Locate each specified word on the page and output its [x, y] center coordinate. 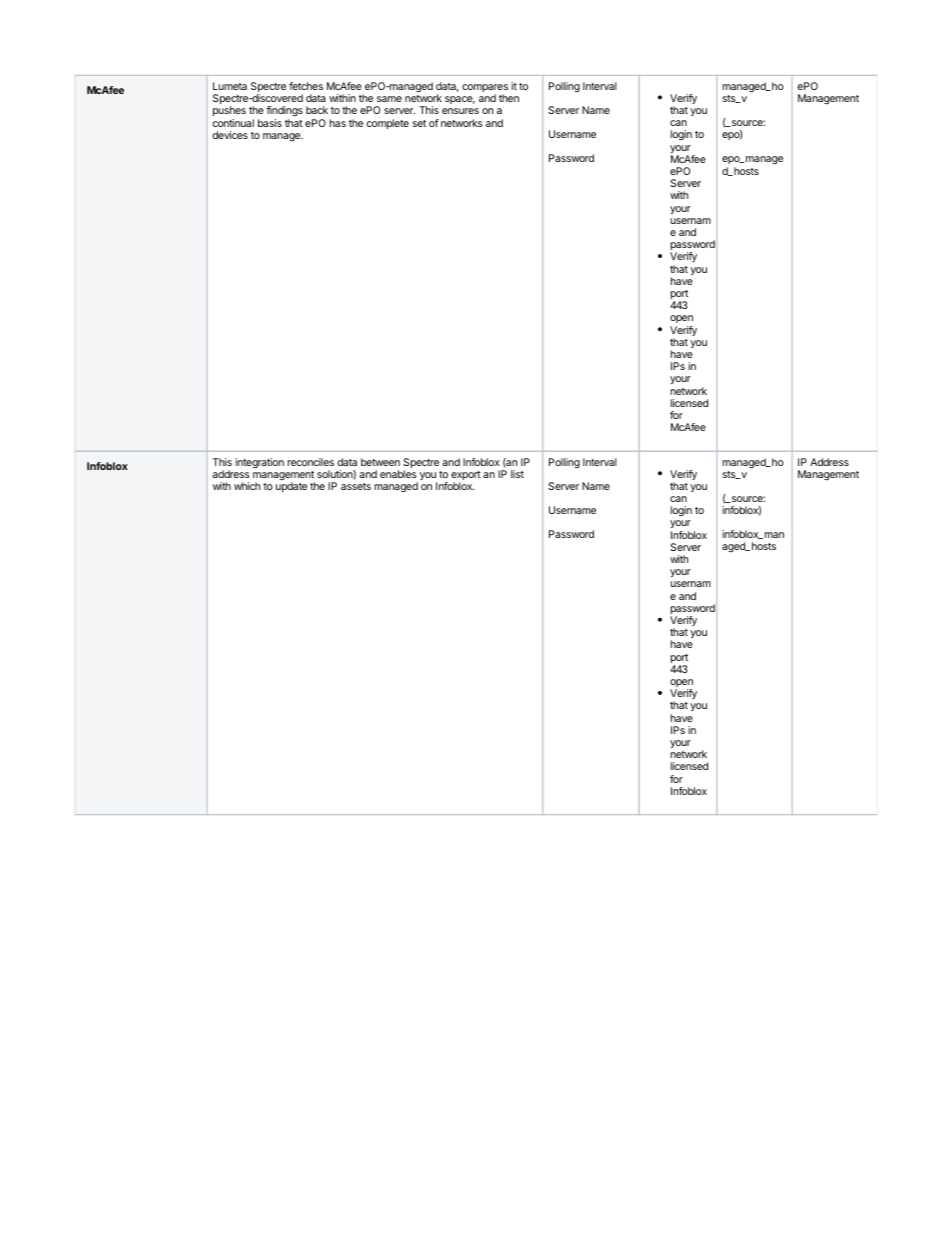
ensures [460, 111]
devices [230, 135]
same [389, 99]
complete [388, 124]
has [338, 123]
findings [284, 113]
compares [485, 89]
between [380, 462]
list [517, 474]
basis [270, 123]
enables [398, 474]
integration [259, 463]
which [247, 486]
